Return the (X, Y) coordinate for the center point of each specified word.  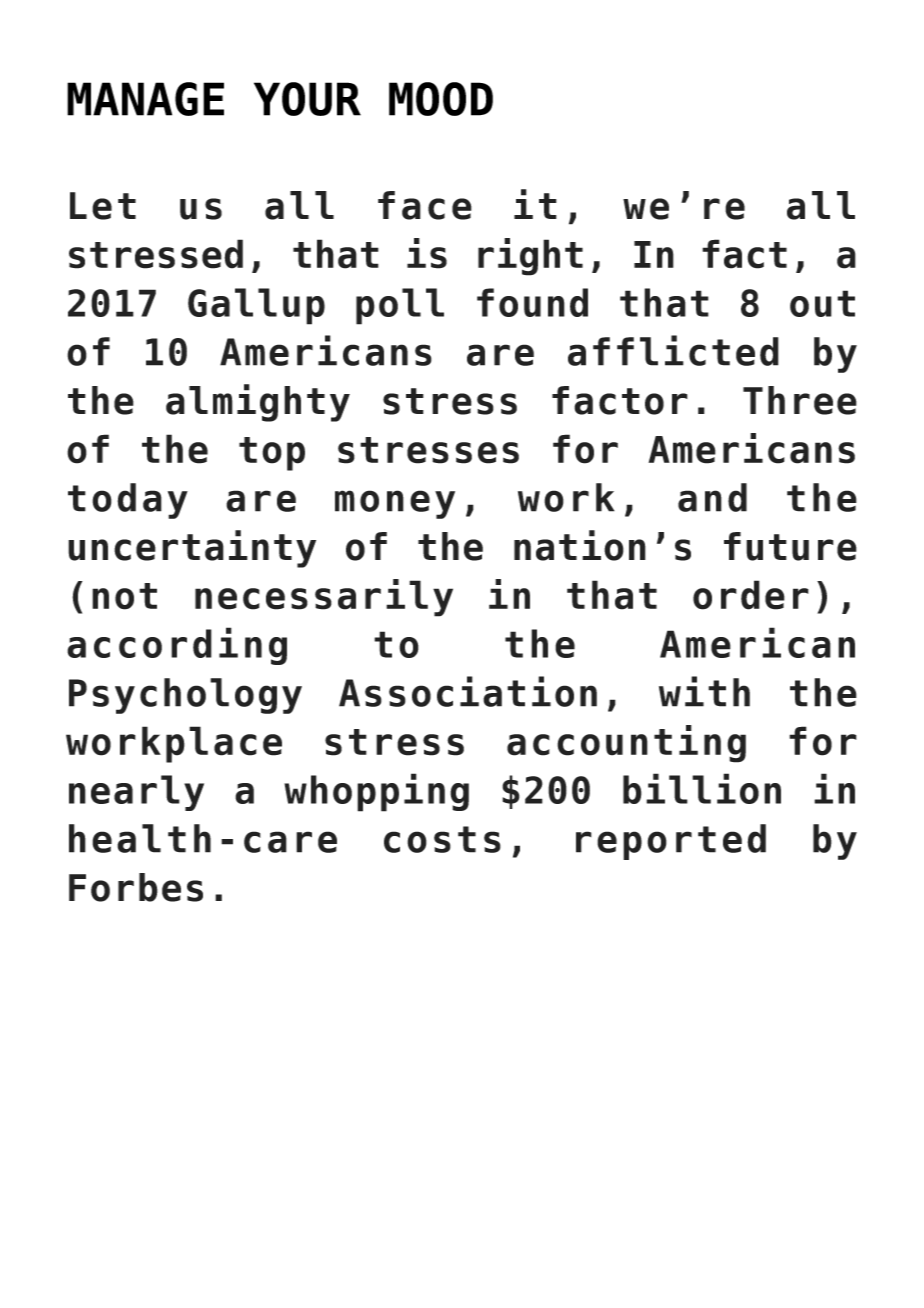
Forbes (136, 887)
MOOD (441, 99)
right (530, 257)
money (395, 504)
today (128, 501)
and (712, 497)
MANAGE (145, 99)
